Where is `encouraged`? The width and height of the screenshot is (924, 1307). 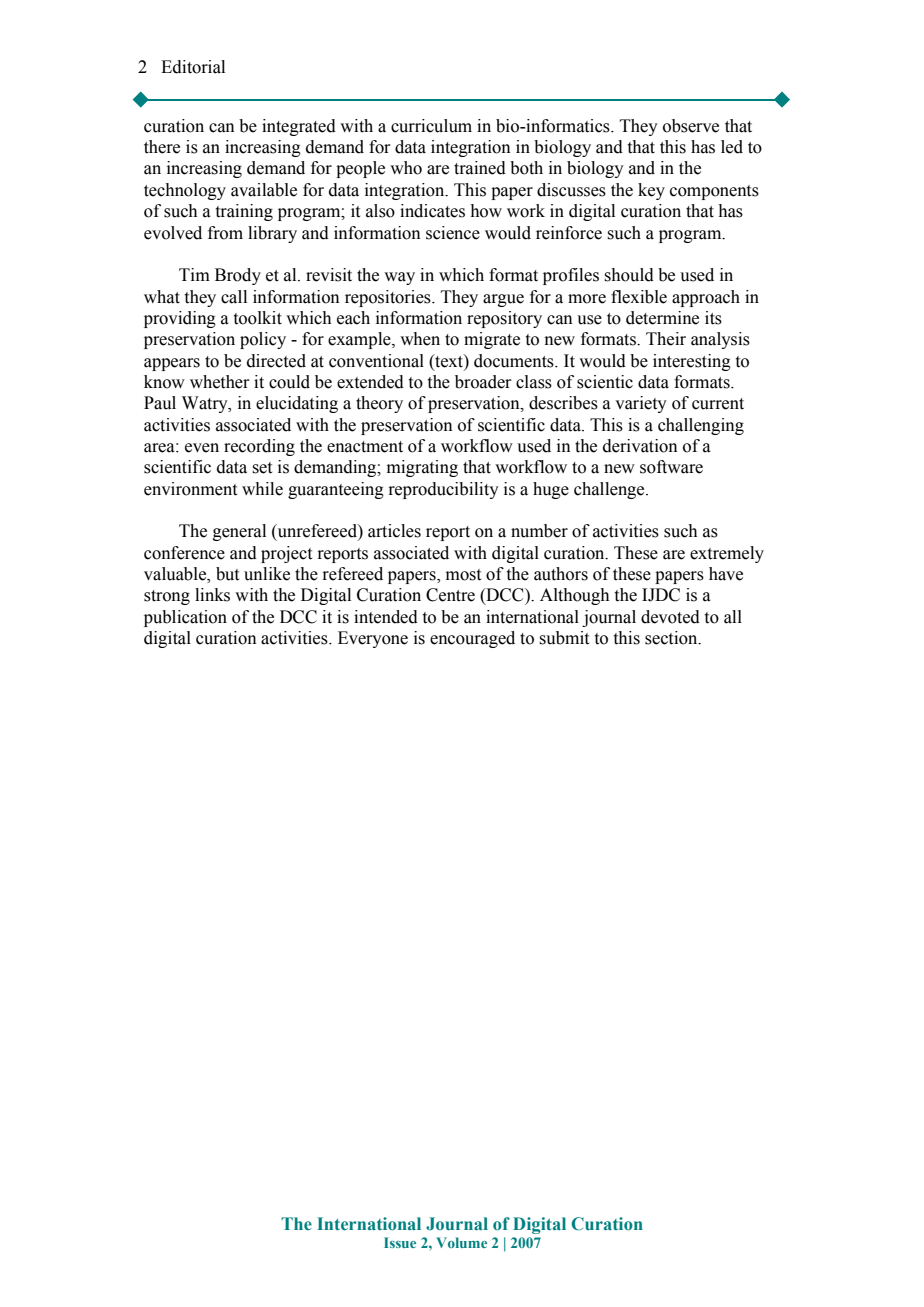 encouraged is located at coordinates (472, 639).
